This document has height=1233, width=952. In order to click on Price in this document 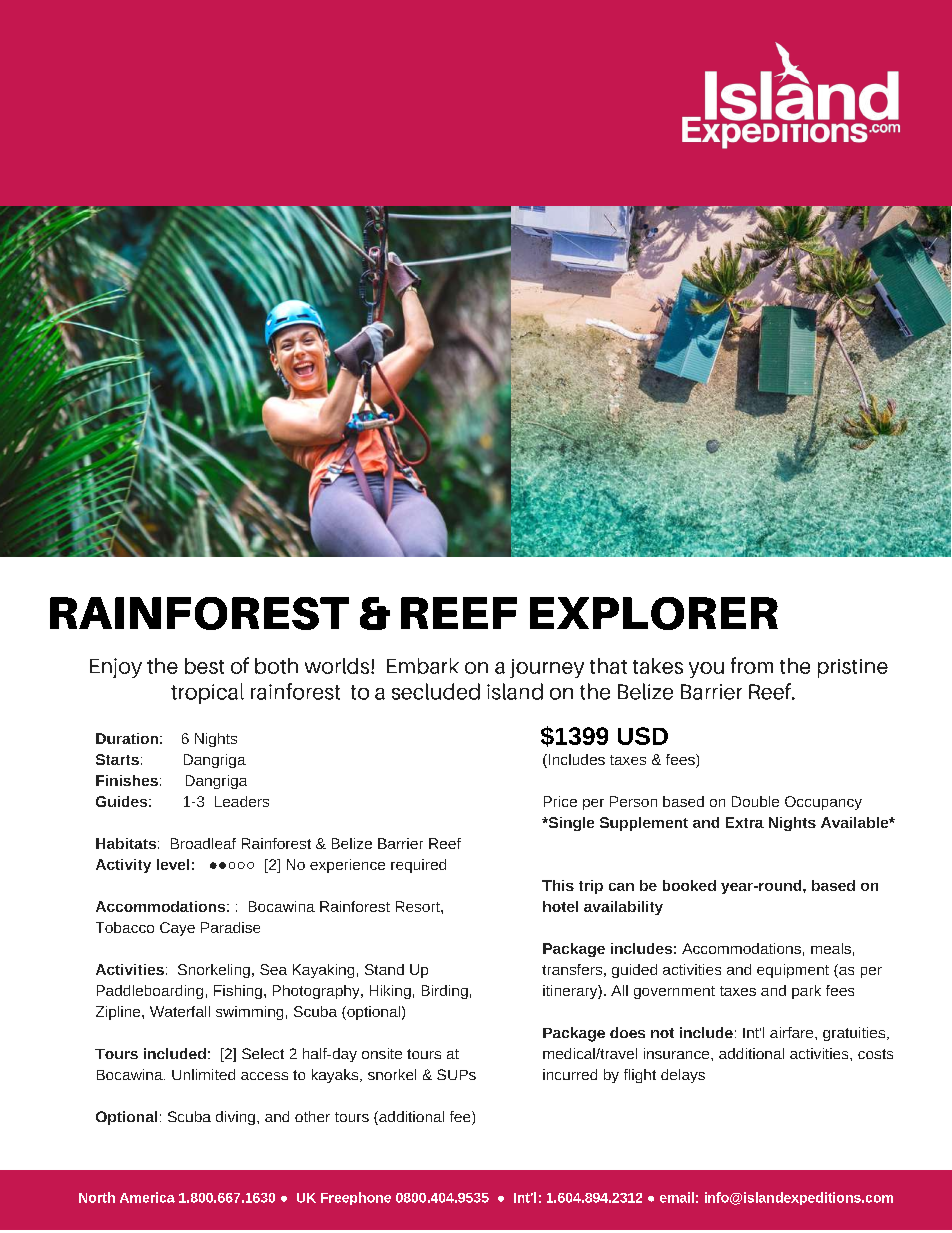, I will do `click(560, 801)`.
